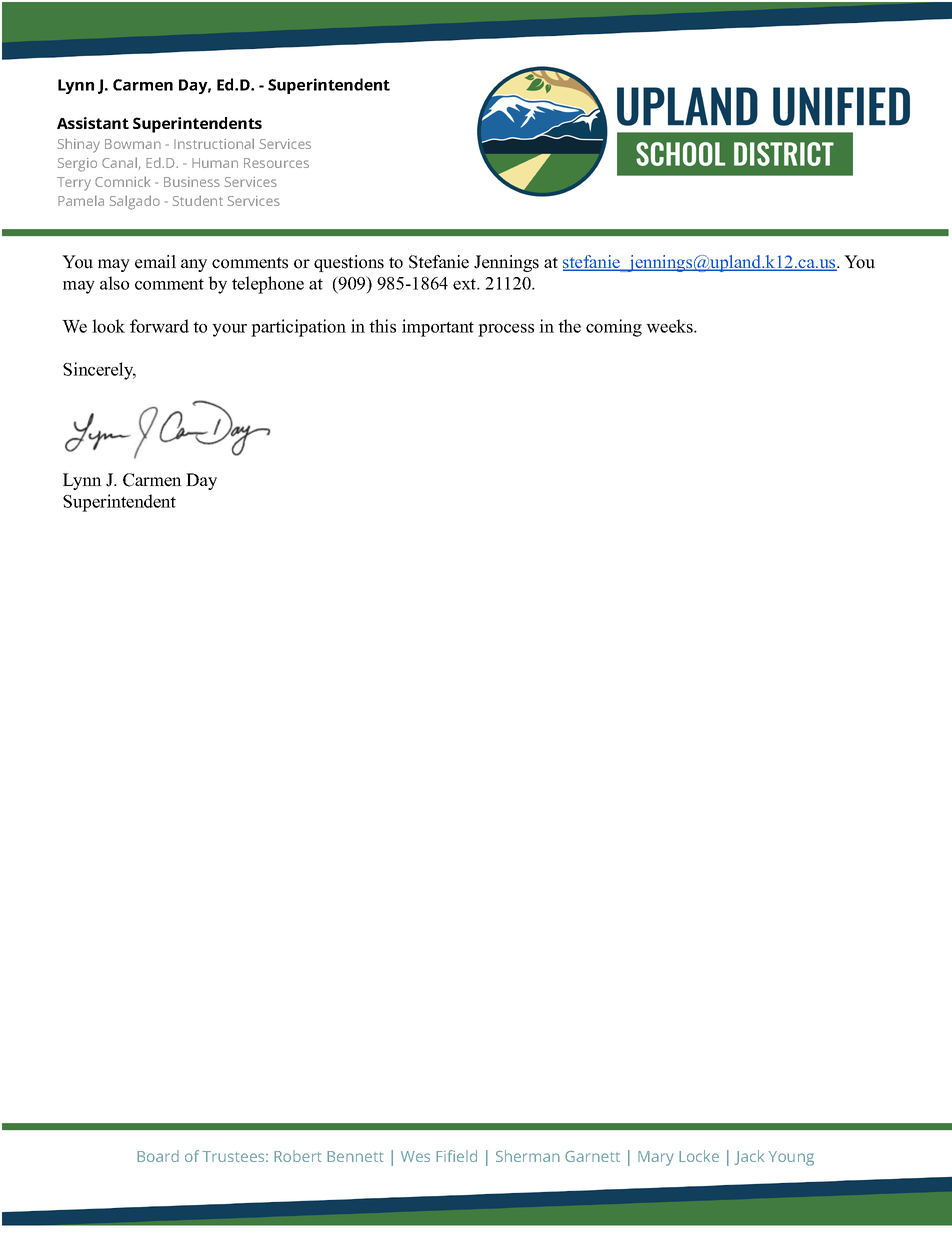 This page has width=952, height=1233. I want to click on Resources, so click(276, 163).
